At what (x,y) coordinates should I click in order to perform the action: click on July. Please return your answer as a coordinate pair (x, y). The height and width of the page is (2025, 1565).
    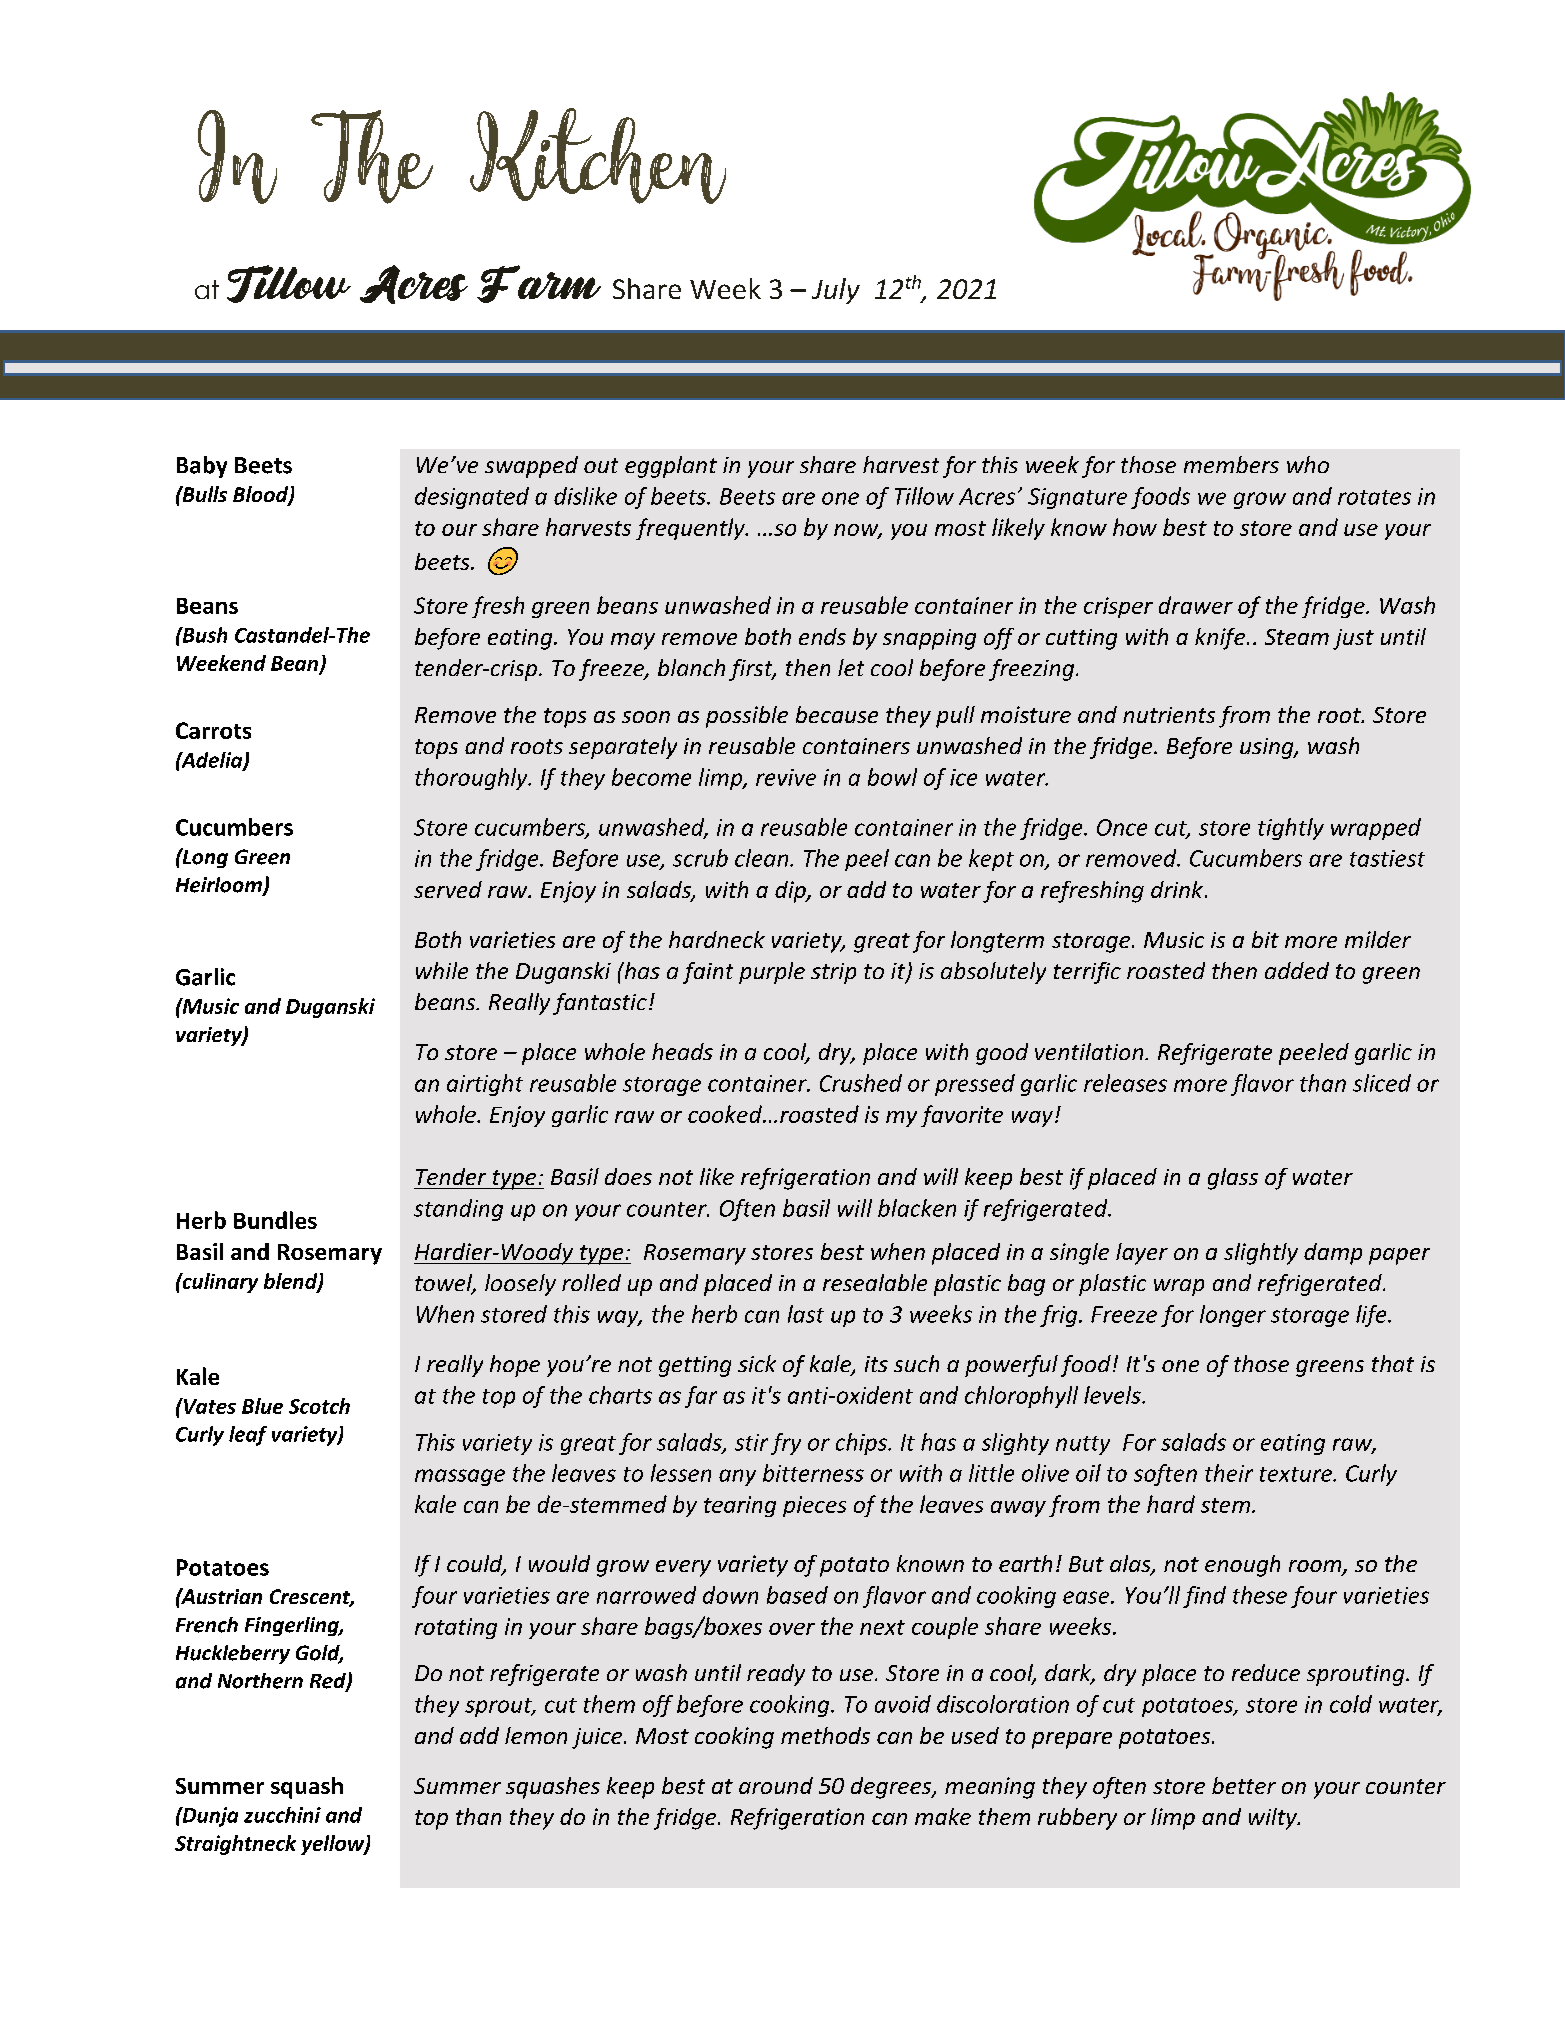
    Looking at the image, I should click on (836, 291).
